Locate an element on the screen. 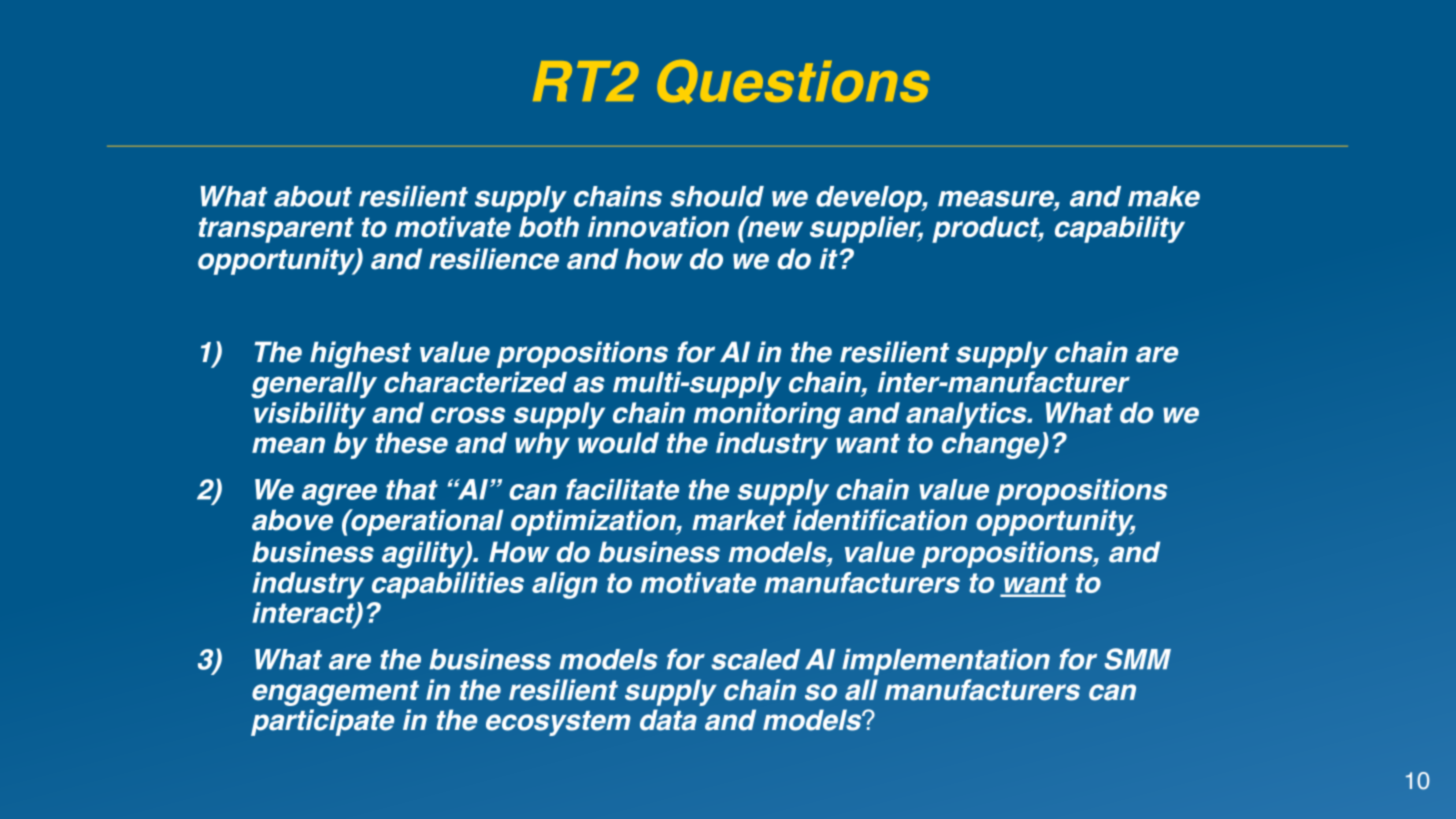  engagement is located at coordinates (335, 693).
